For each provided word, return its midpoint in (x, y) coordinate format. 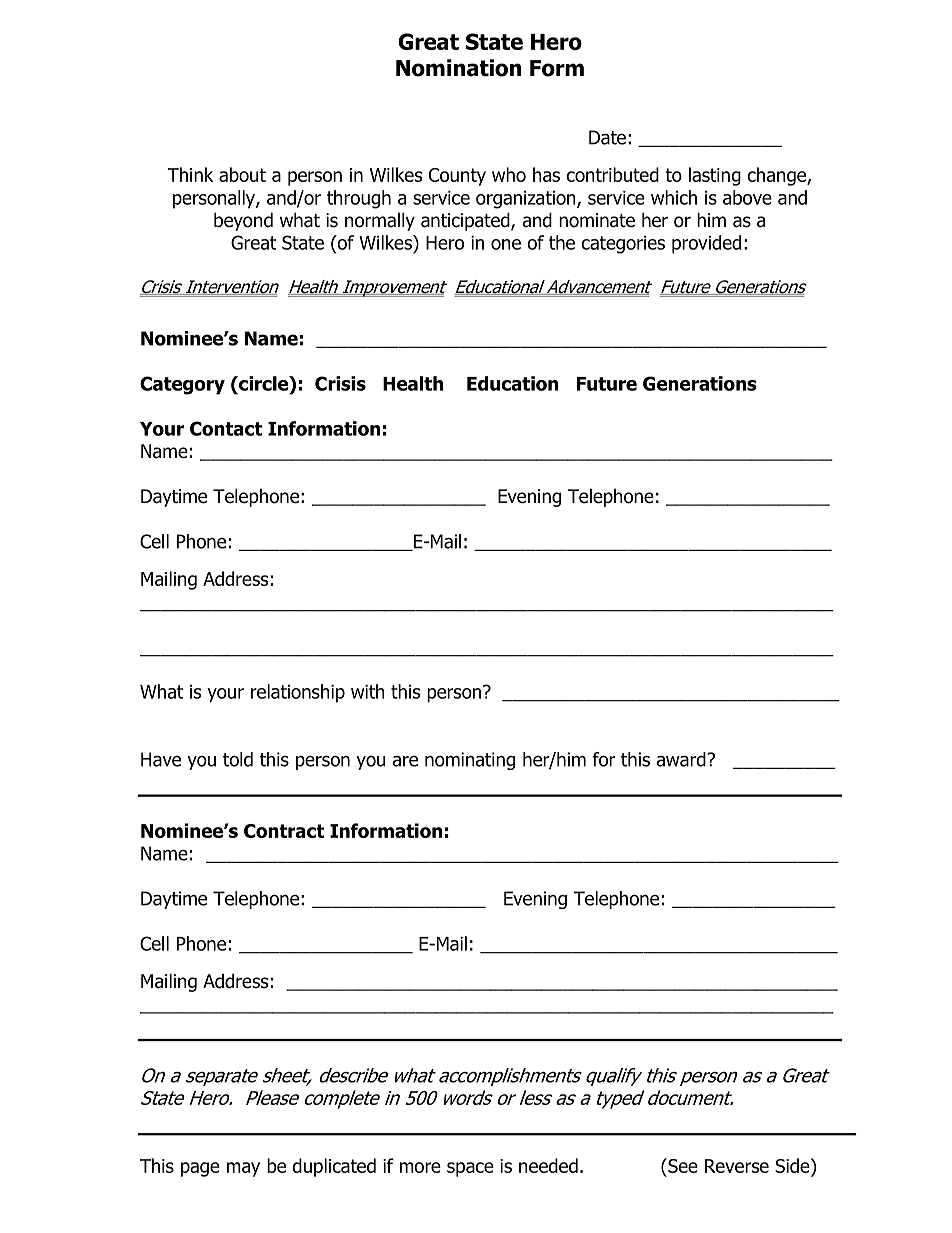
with (368, 691)
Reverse (737, 1166)
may (243, 1169)
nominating (470, 761)
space (470, 1169)
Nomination (458, 68)
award (682, 759)
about (242, 174)
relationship (298, 693)
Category (182, 385)
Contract (284, 831)
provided (706, 244)
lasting (715, 176)
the (562, 242)
